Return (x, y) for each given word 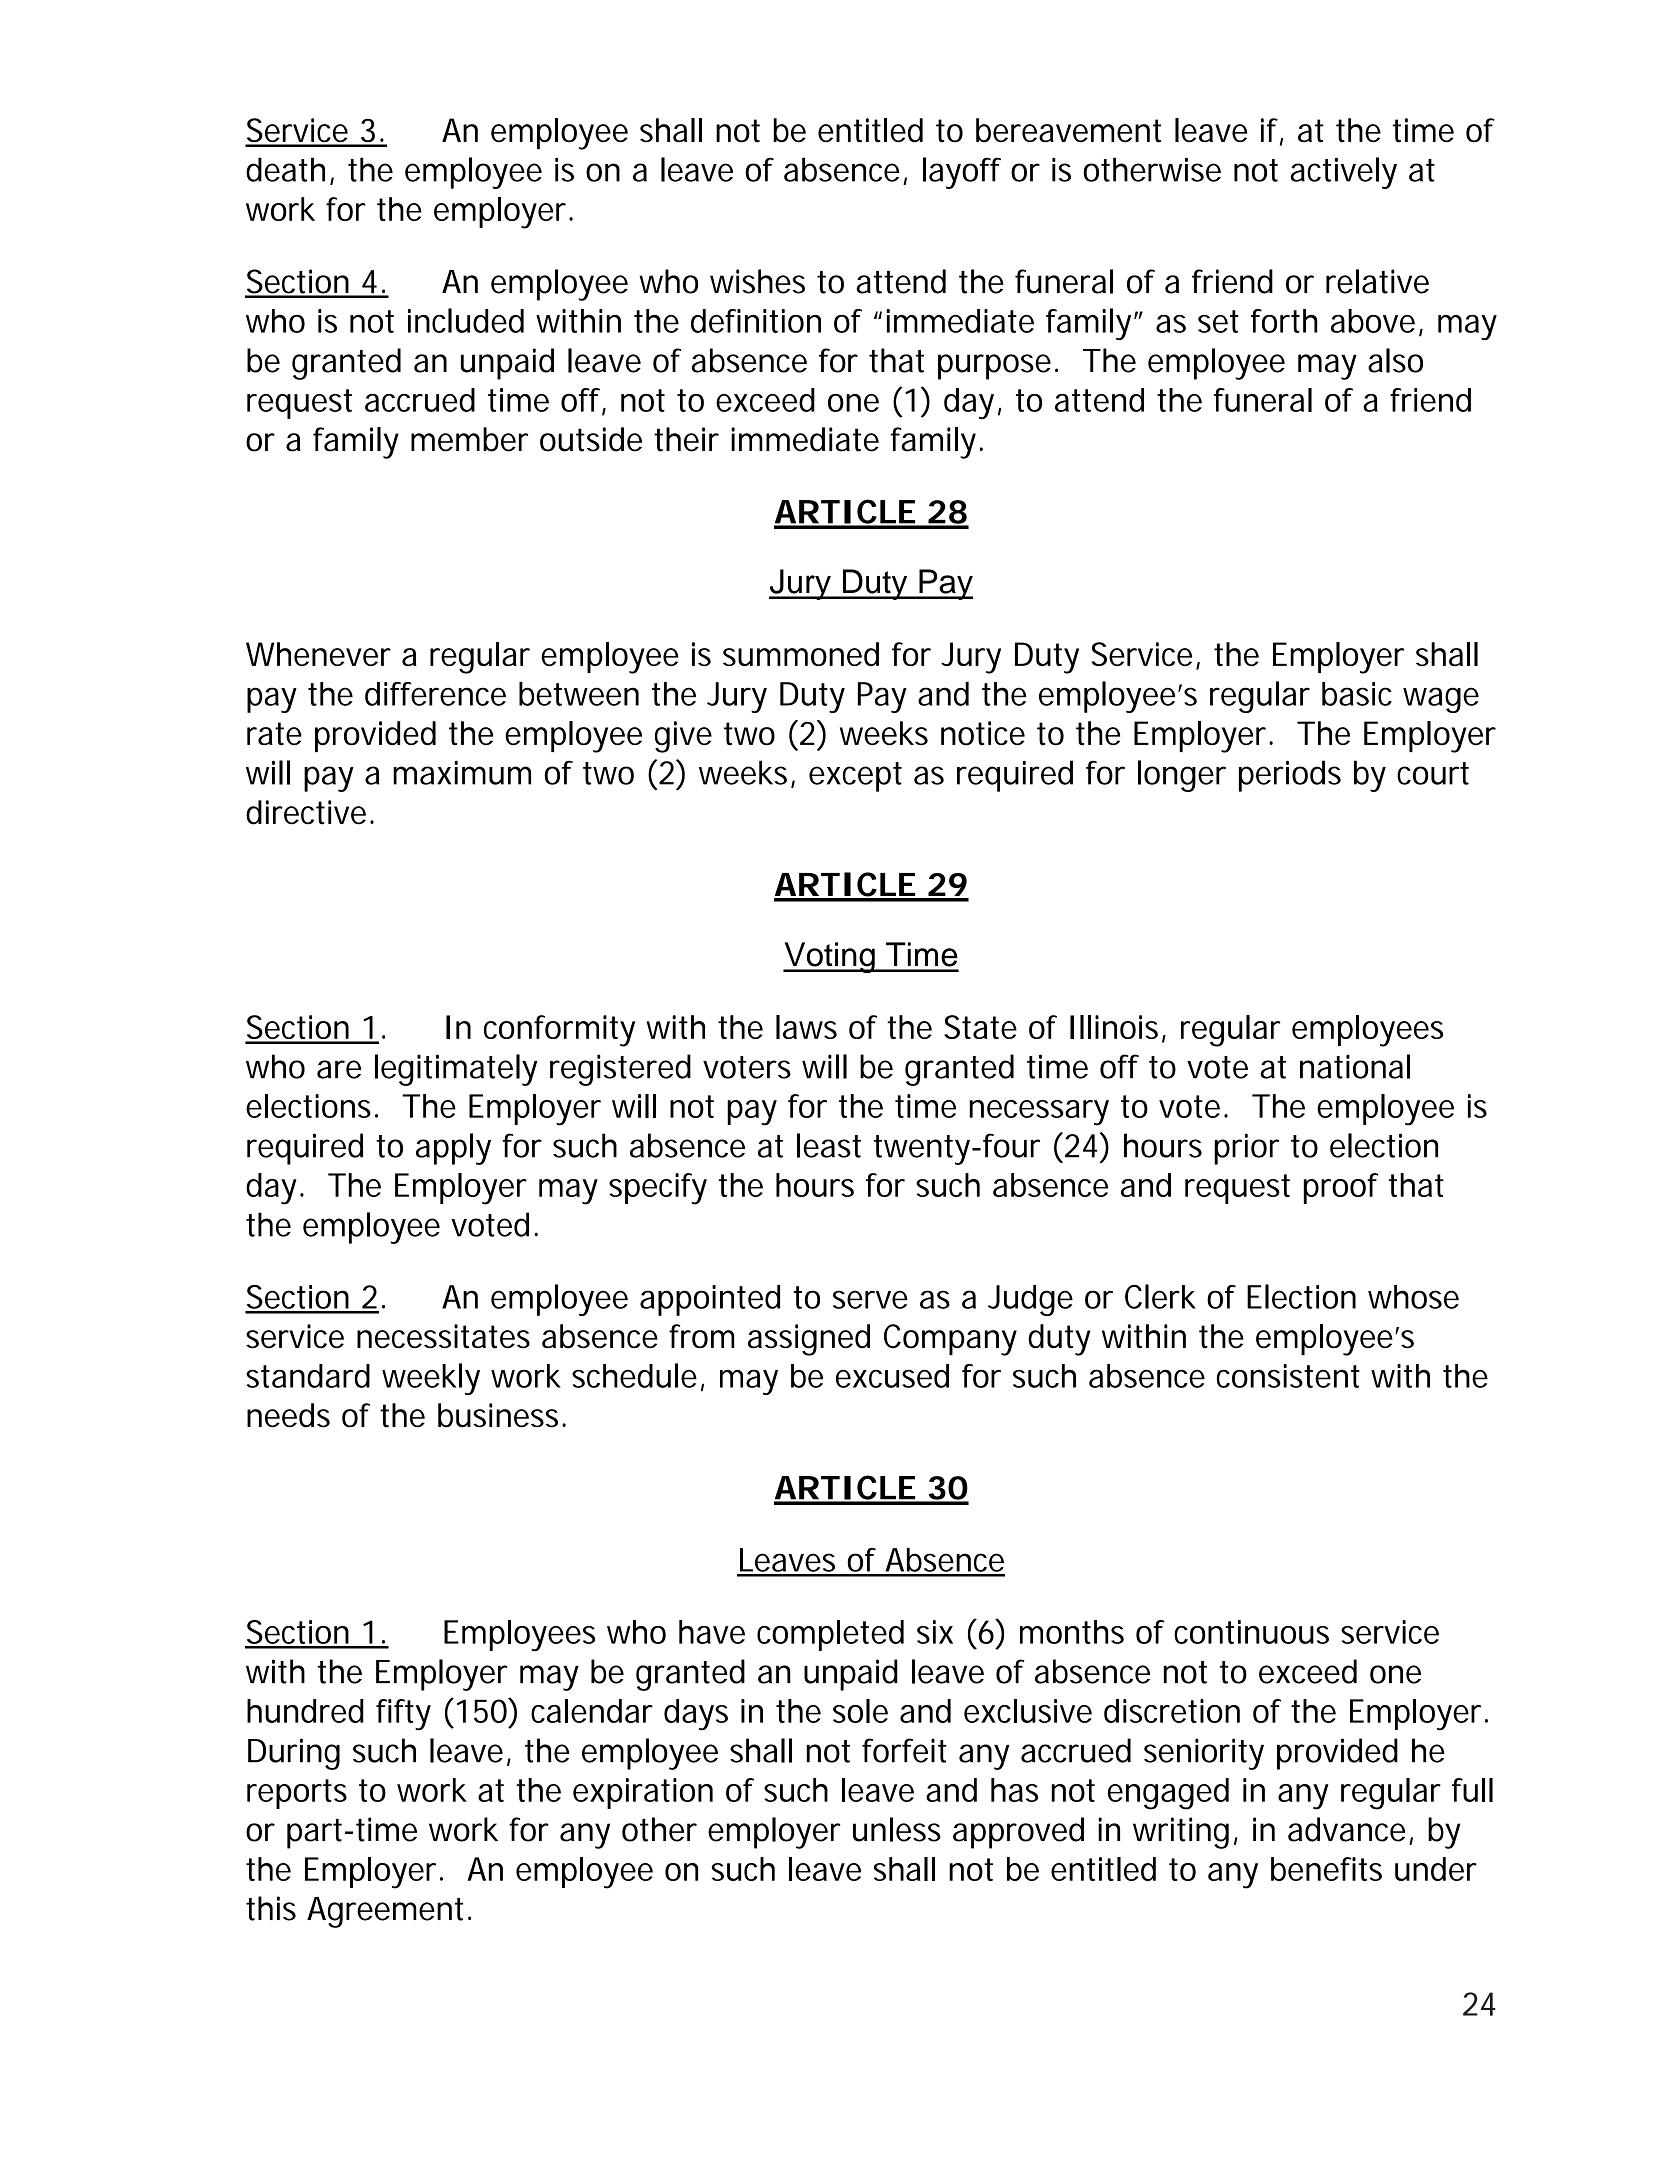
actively (1343, 173)
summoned (801, 654)
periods (1290, 776)
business (502, 1415)
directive (309, 812)
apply (453, 1149)
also (1395, 360)
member (469, 439)
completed (830, 1635)
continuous (1251, 1632)
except (855, 777)
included (466, 320)
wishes (757, 281)
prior (1246, 1149)
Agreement (389, 1912)
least (829, 1145)
